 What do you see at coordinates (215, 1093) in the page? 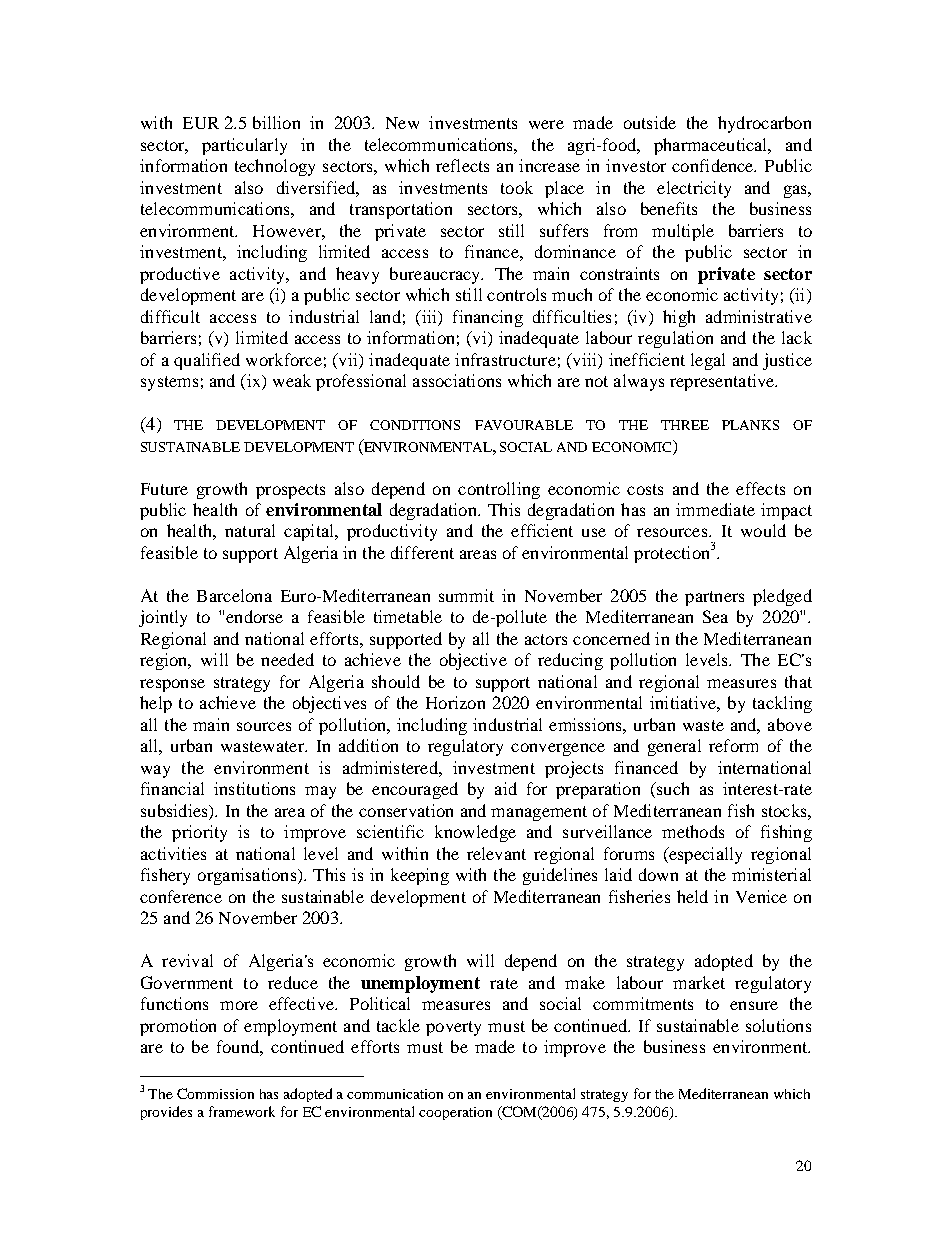
I see `Commission` at bounding box center [215, 1093].
